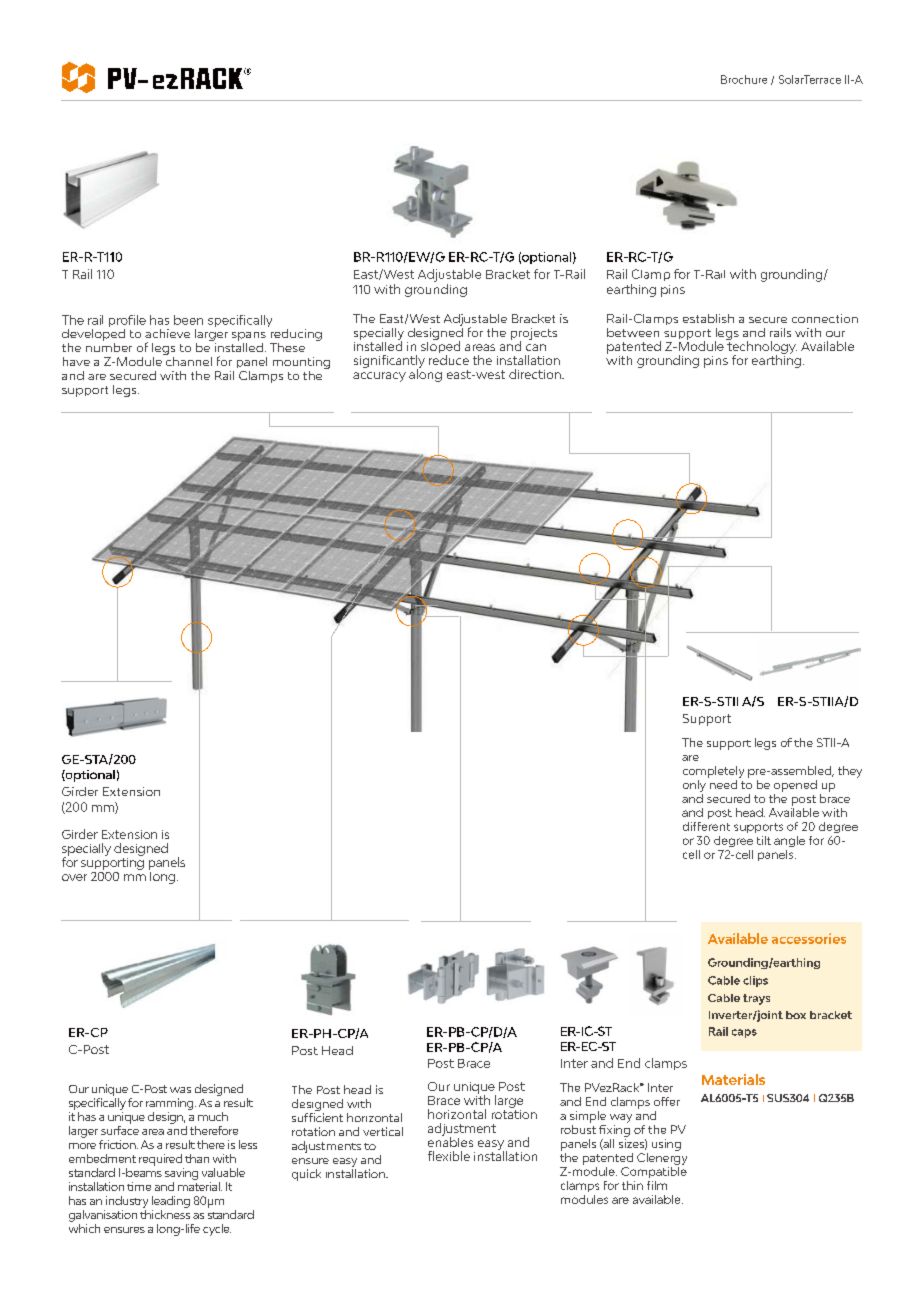  I want to click on accessories, so click(809, 938).
